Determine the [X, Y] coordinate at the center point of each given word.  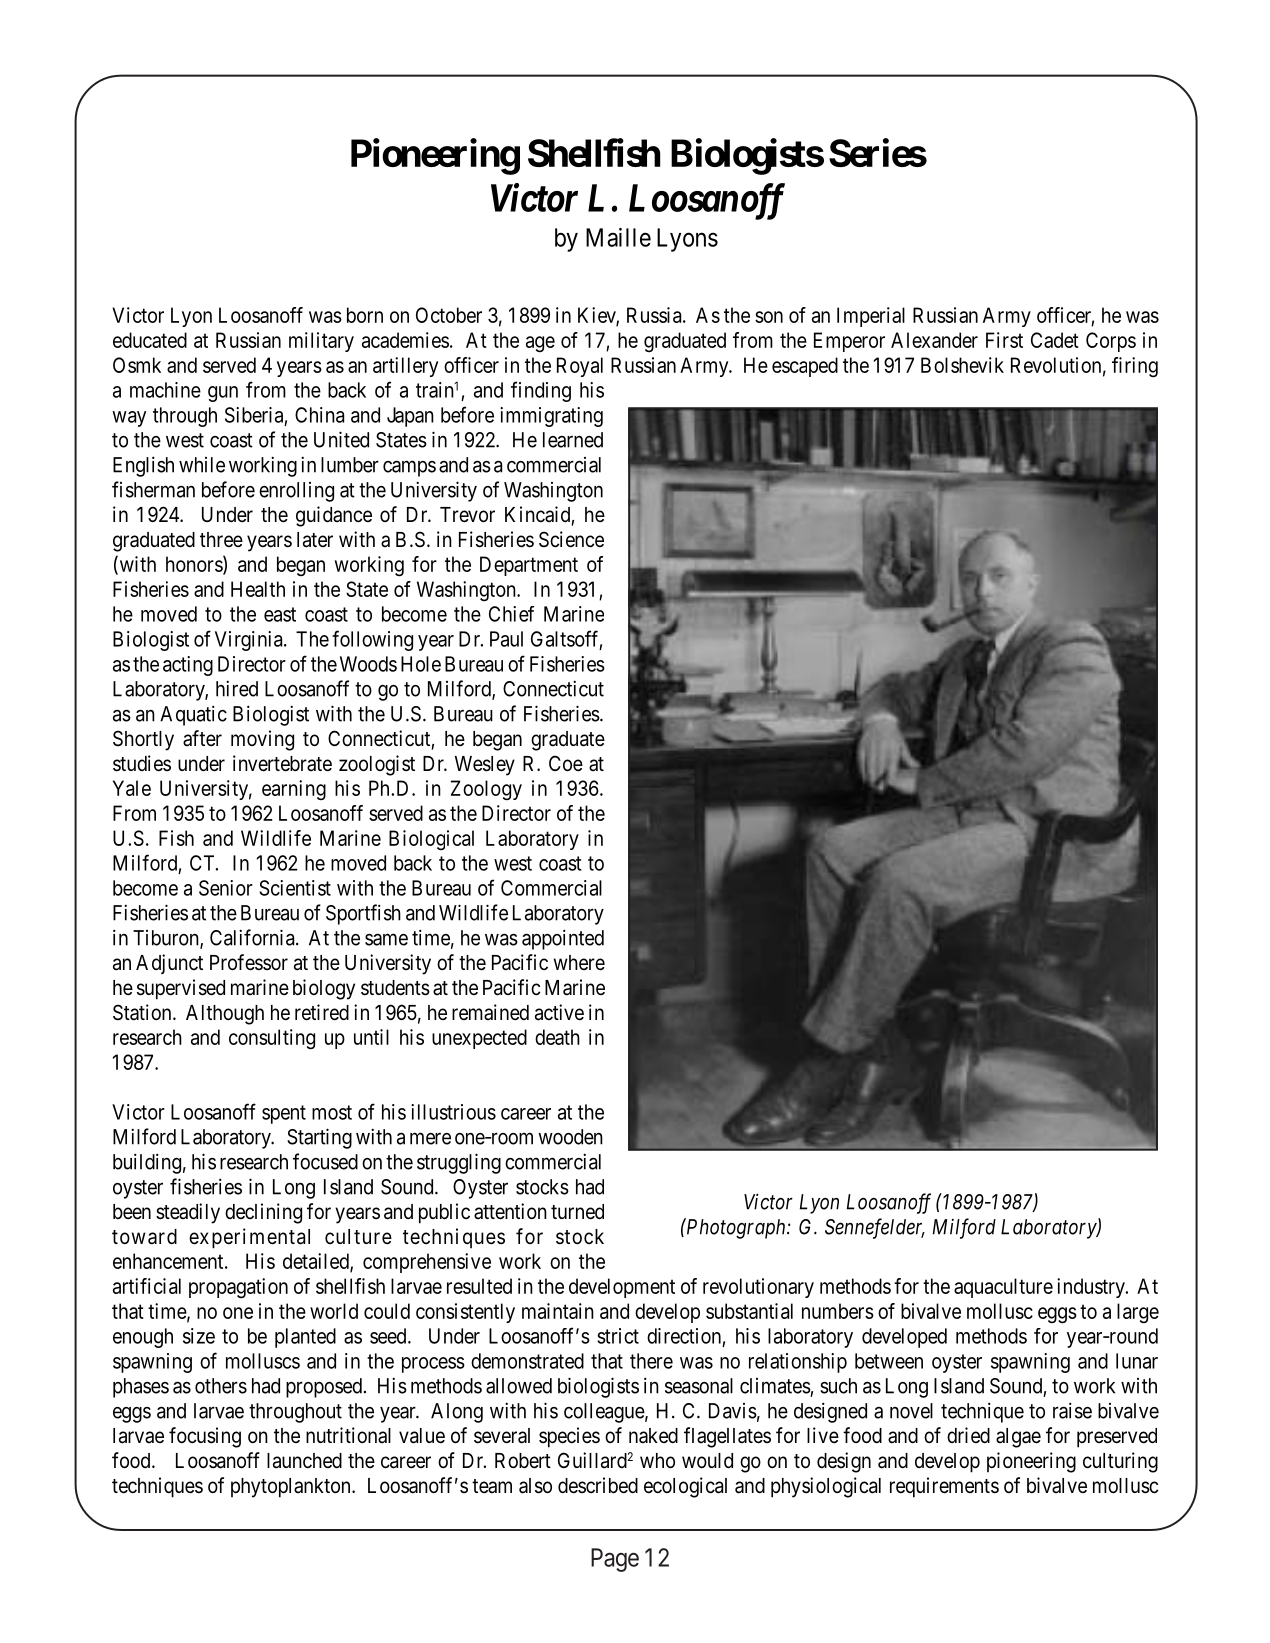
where [579, 963]
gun [223, 394]
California [253, 937]
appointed [563, 939]
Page [615, 1560]
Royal [580, 367]
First [1004, 340]
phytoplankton [292, 1488]
